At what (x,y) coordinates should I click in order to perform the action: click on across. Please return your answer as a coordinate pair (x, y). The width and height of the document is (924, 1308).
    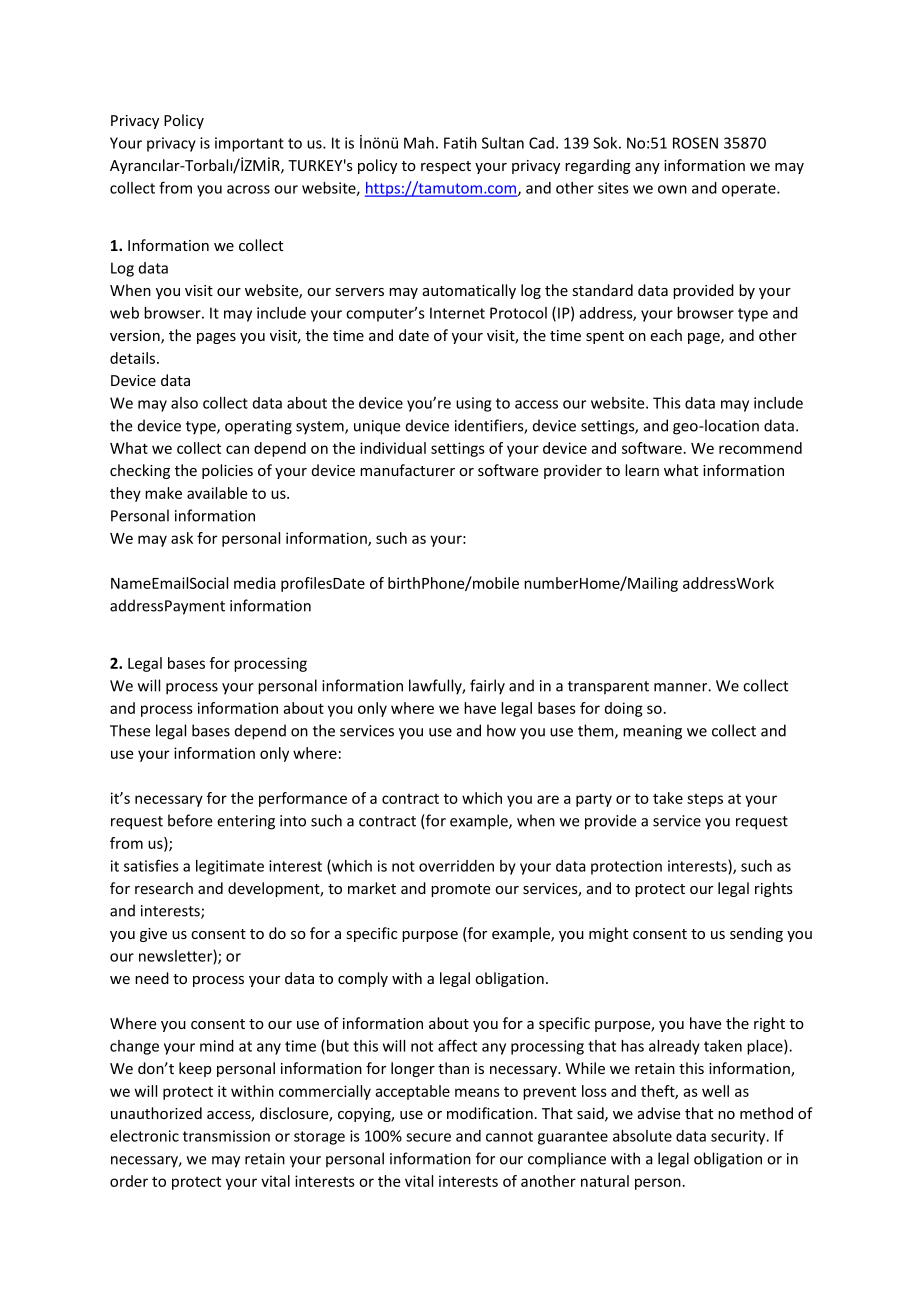
    Looking at the image, I should click on (248, 189).
